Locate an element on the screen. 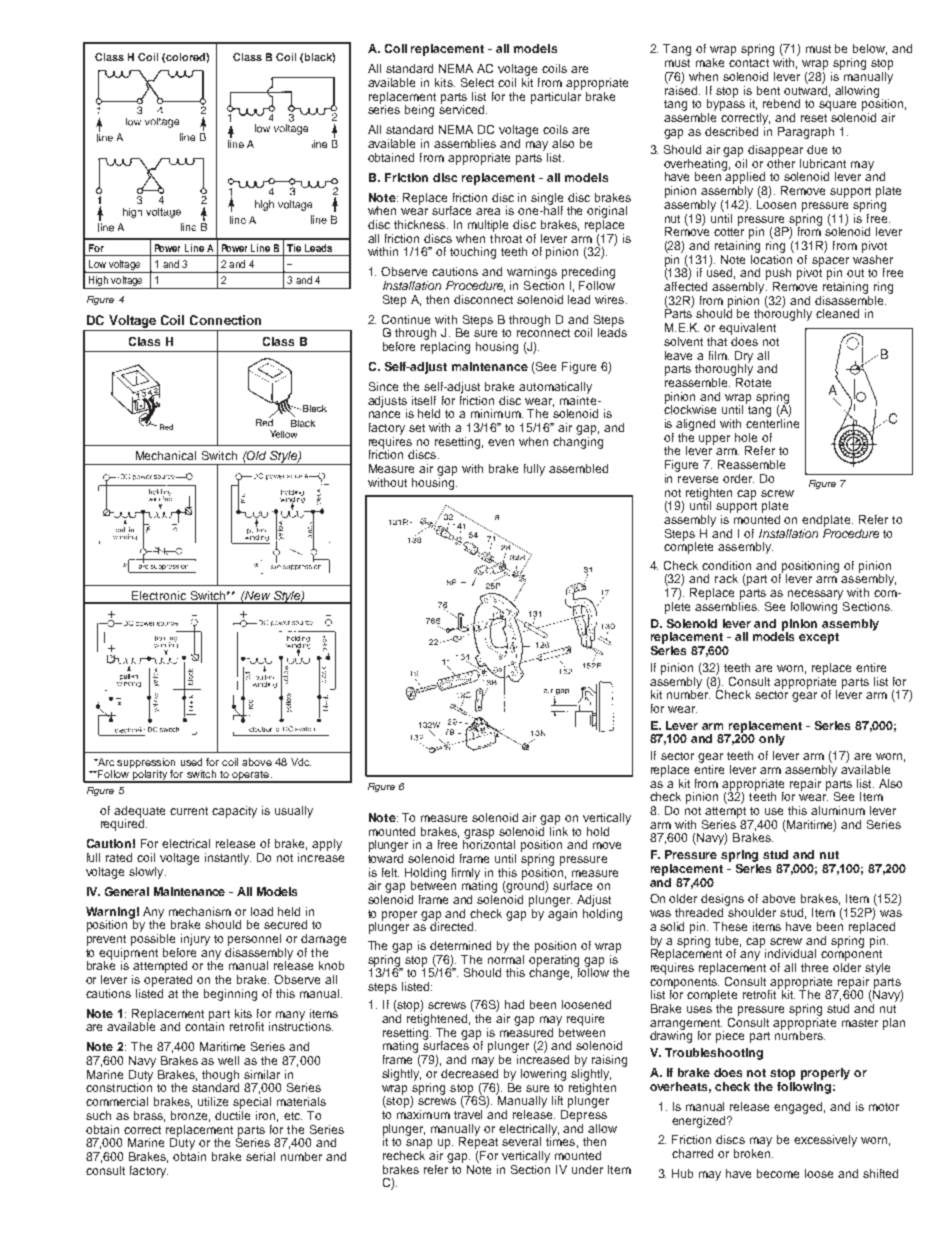 The image size is (952, 1233). changing is located at coordinates (578, 441).
